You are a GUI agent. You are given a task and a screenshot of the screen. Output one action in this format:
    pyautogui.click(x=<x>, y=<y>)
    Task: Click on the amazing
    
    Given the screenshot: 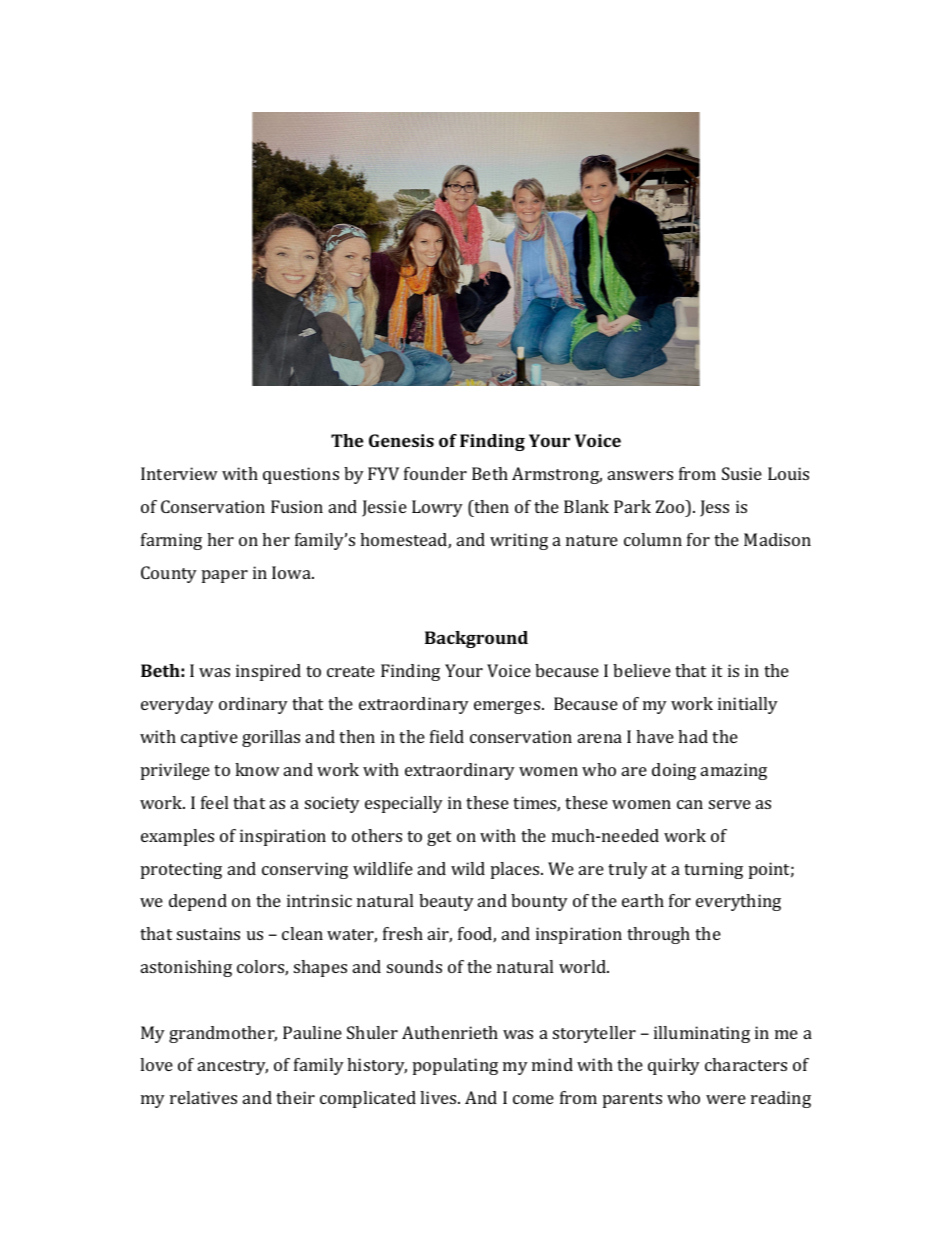 What is the action you would take?
    pyautogui.click(x=734, y=771)
